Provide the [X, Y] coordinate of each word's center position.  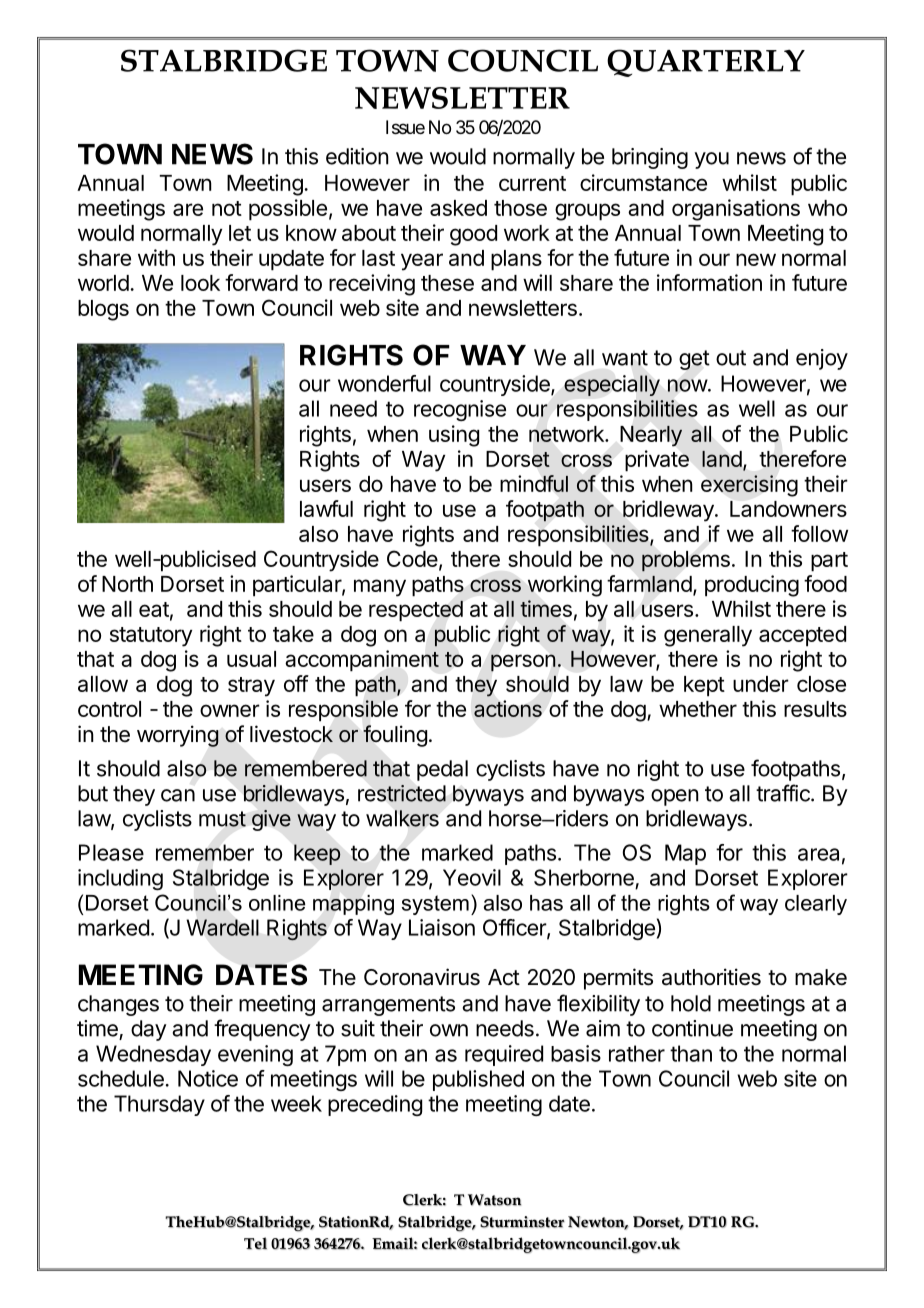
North [127, 584]
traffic [784, 793]
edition [357, 156]
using [454, 436]
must [222, 819]
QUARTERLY [706, 63]
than [691, 1053]
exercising [749, 486]
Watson [494, 1200]
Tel [255, 1243]
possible [288, 210]
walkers [402, 818]
